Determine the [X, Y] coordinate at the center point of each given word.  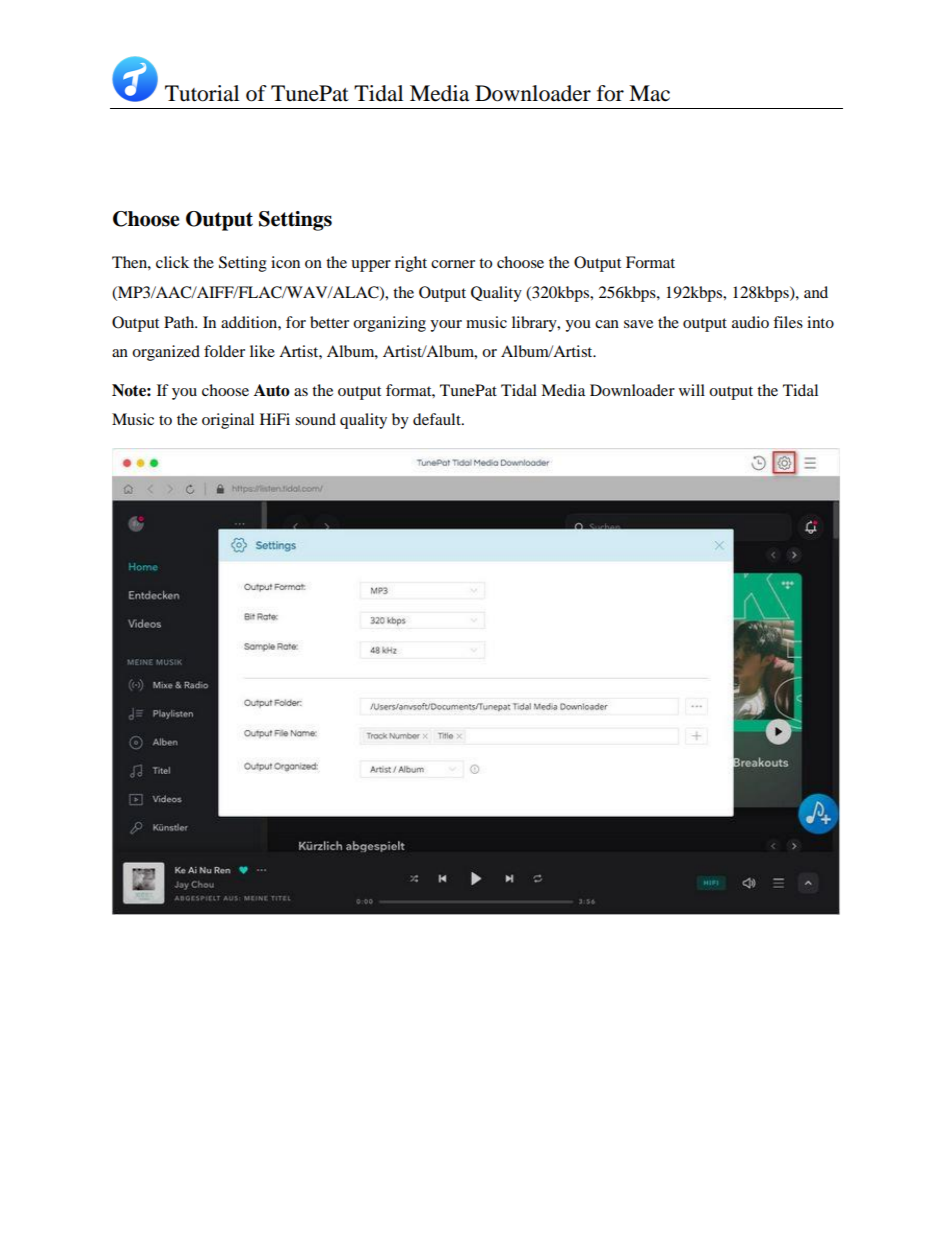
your [446, 326]
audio [750, 322]
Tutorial [202, 93]
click [172, 262]
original [228, 421]
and [816, 292]
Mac [649, 93]
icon [285, 262]
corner [453, 264]
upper [371, 266]
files [788, 322]
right [411, 264]
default [438, 419]
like [262, 351]
